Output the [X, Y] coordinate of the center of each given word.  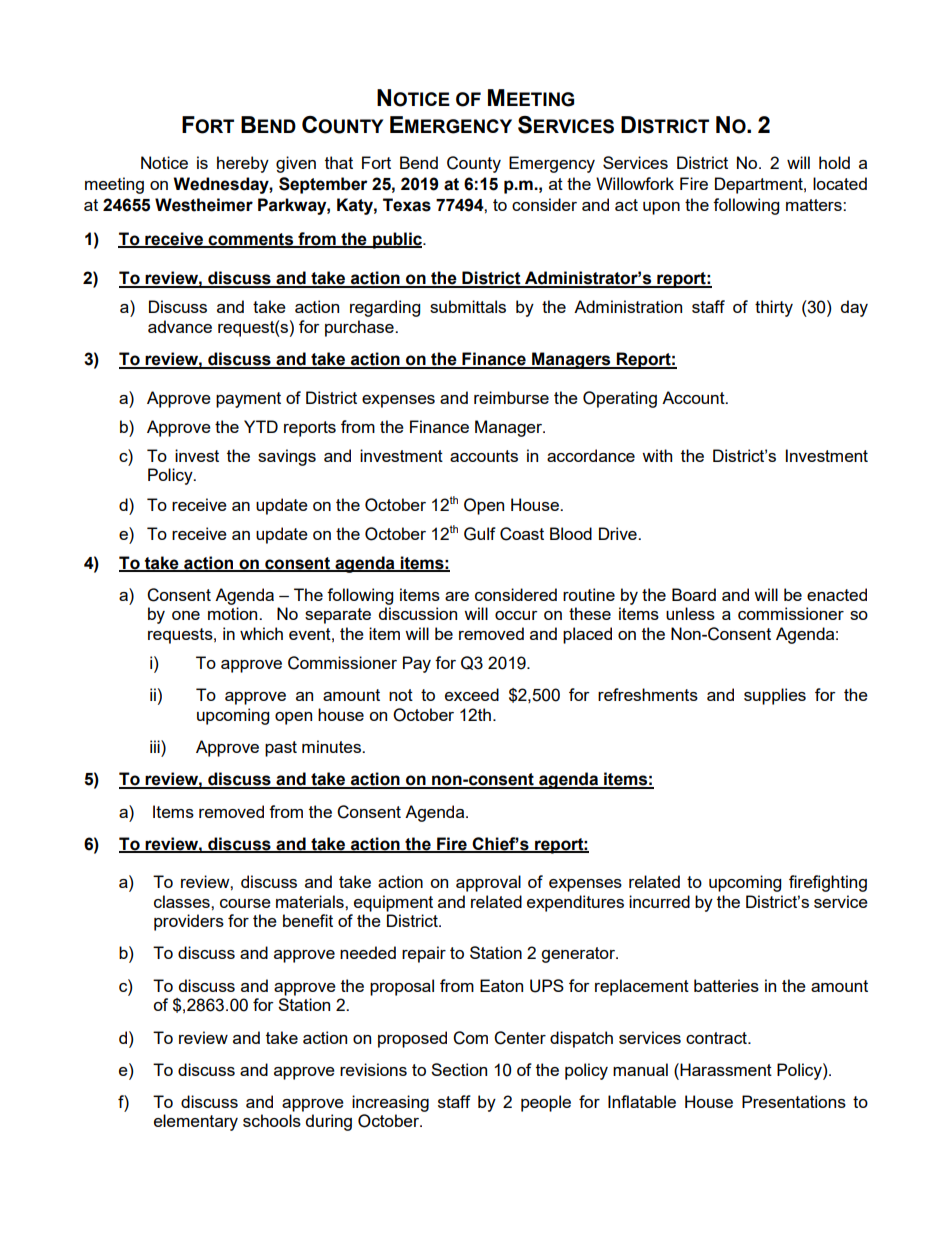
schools [272, 1120]
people [546, 1103]
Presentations [794, 1101]
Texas [407, 205]
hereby [243, 164]
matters [815, 205]
